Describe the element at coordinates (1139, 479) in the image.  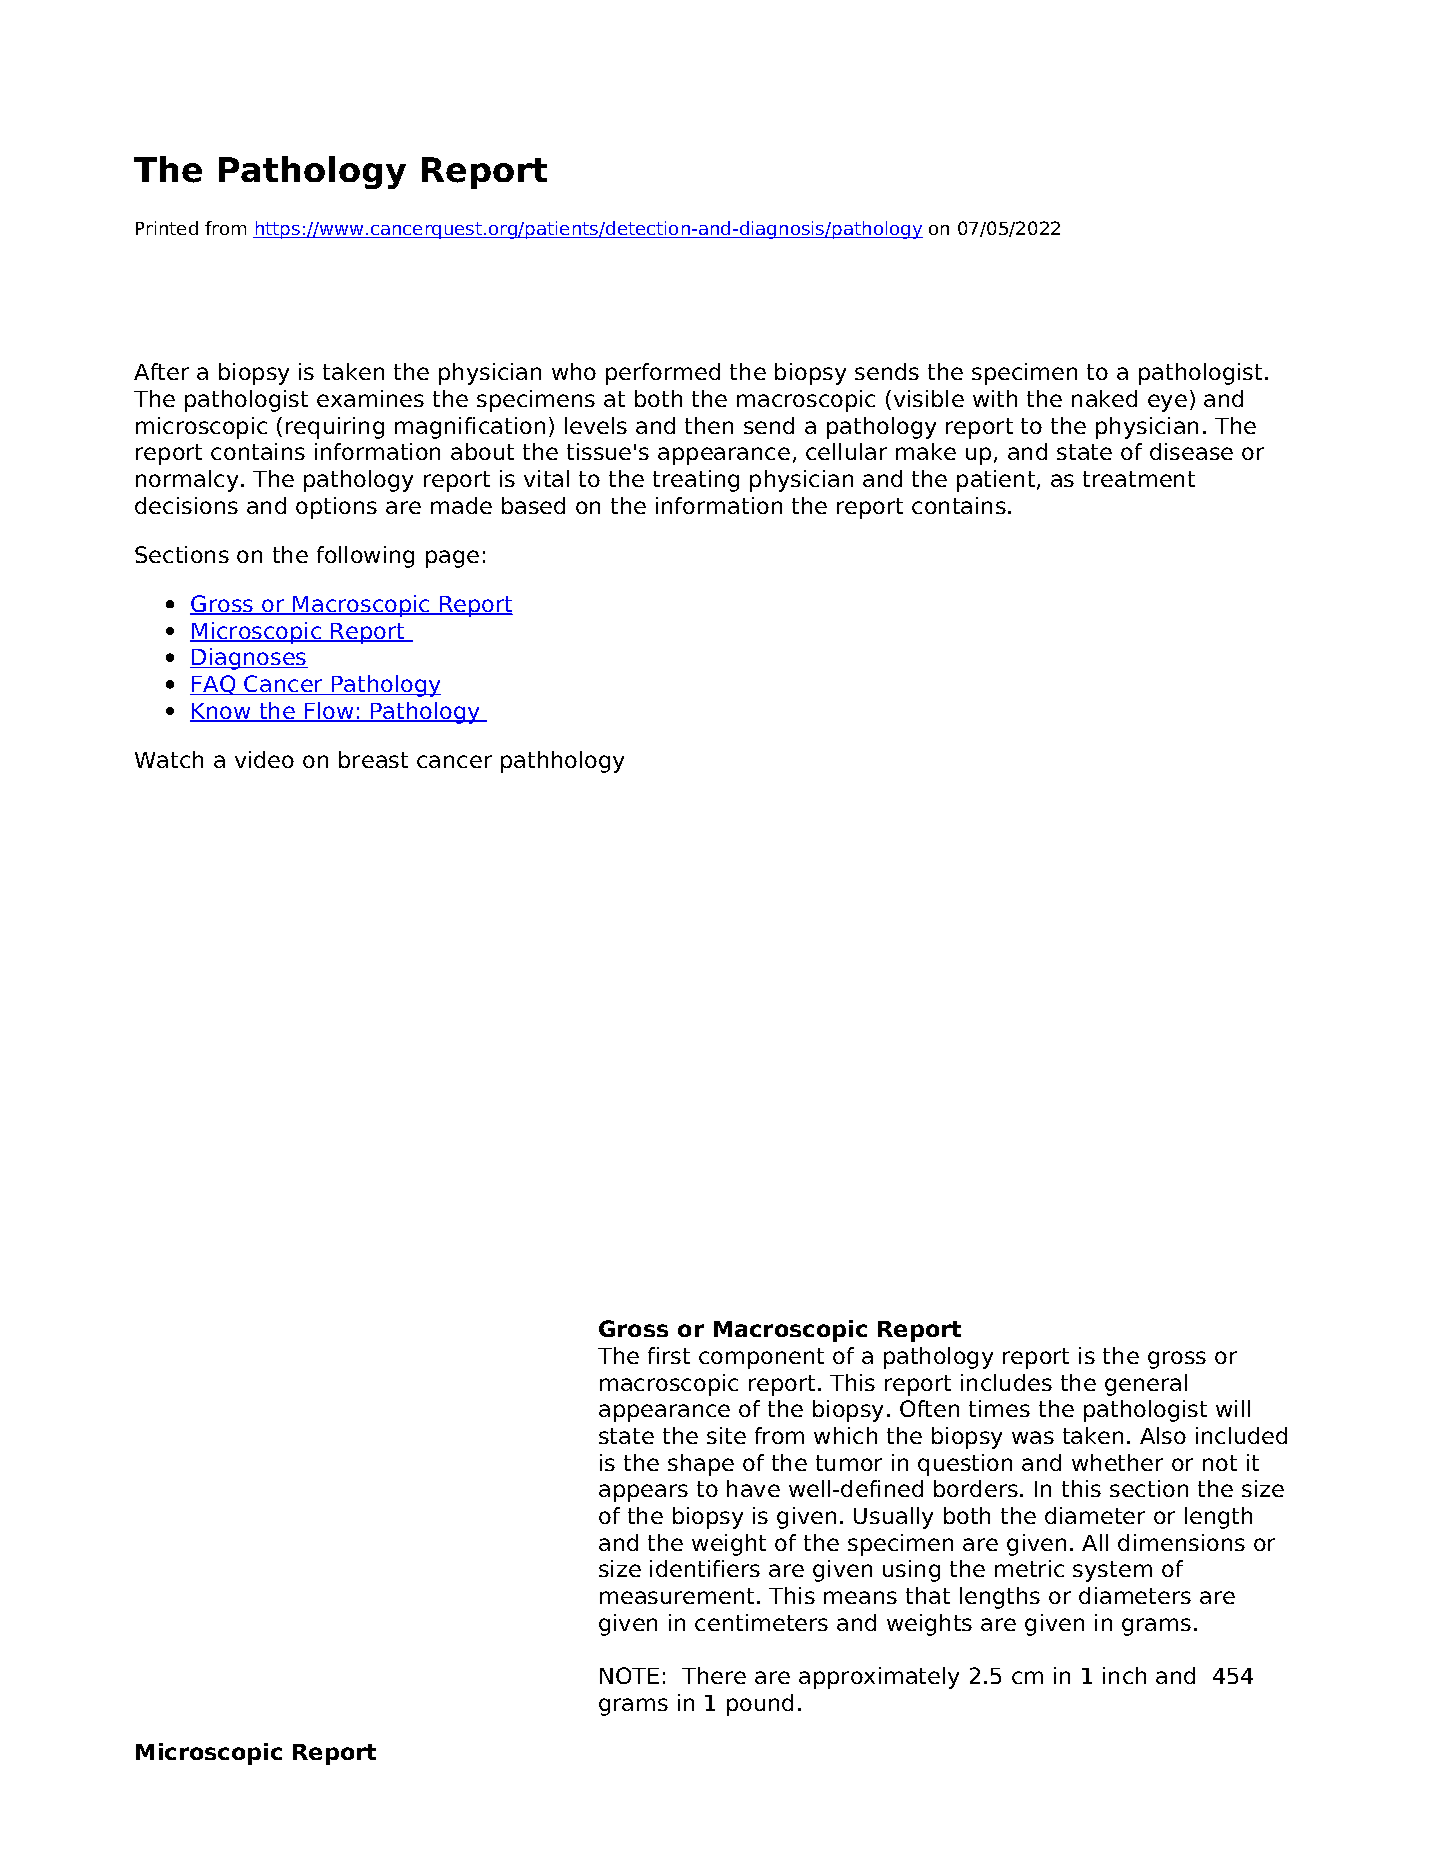
I see `treatment` at that location.
